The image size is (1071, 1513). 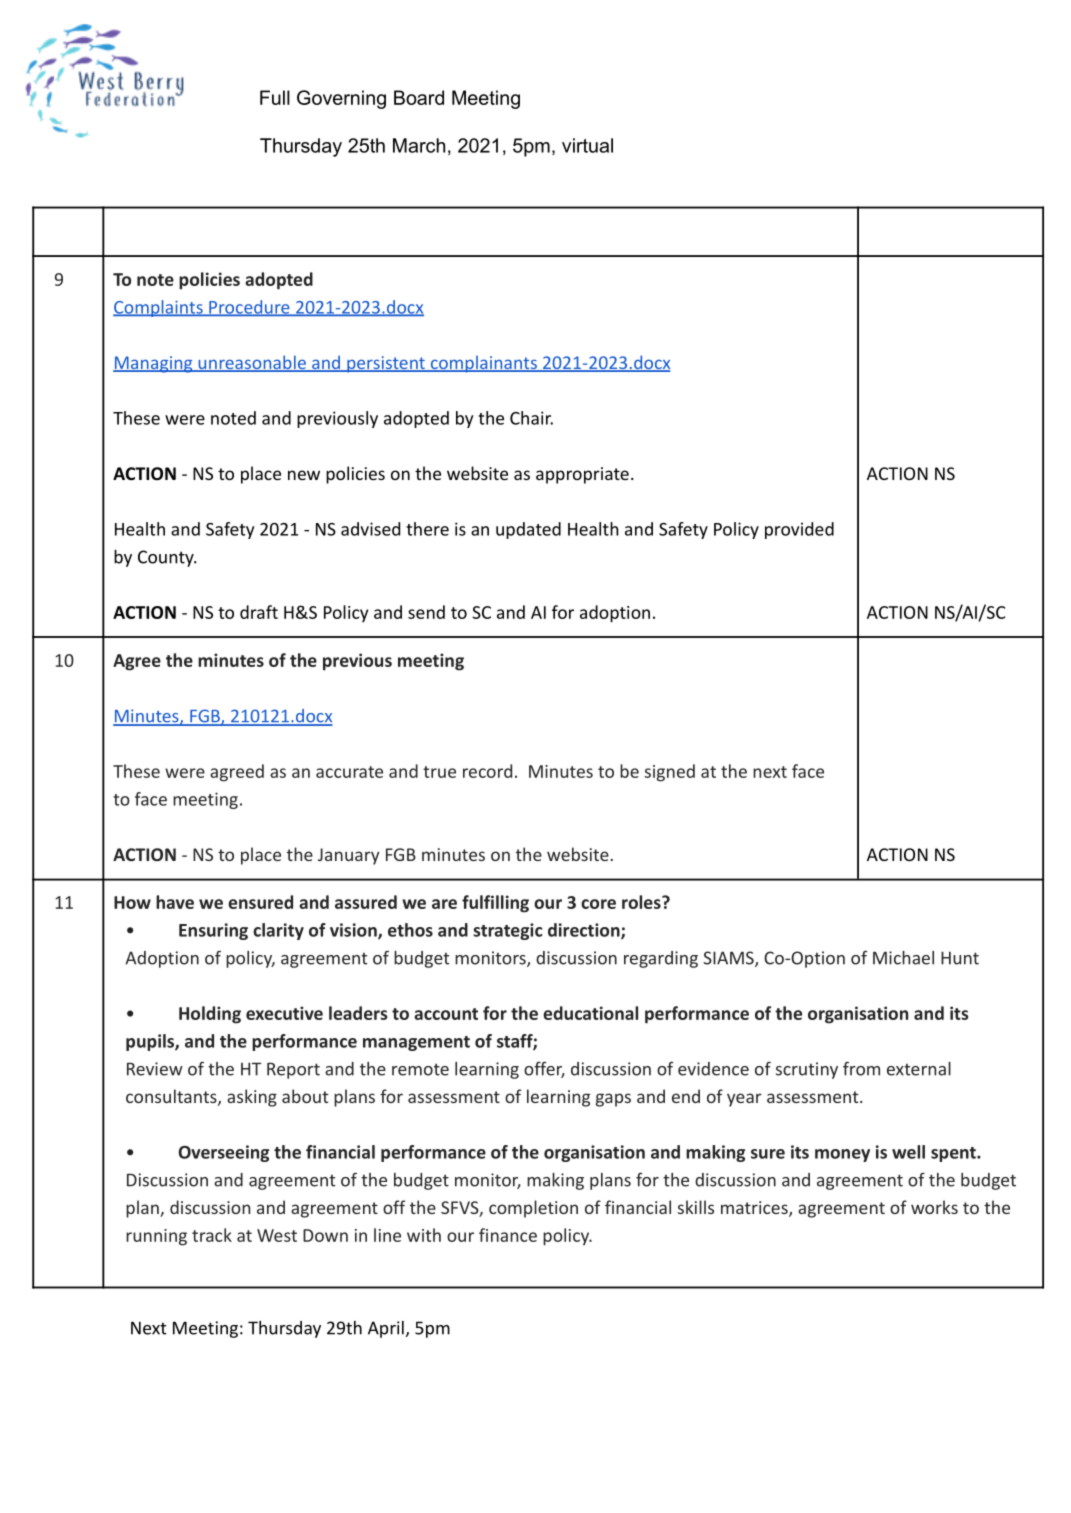 I want to click on track, so click(x=212, y=1235).
